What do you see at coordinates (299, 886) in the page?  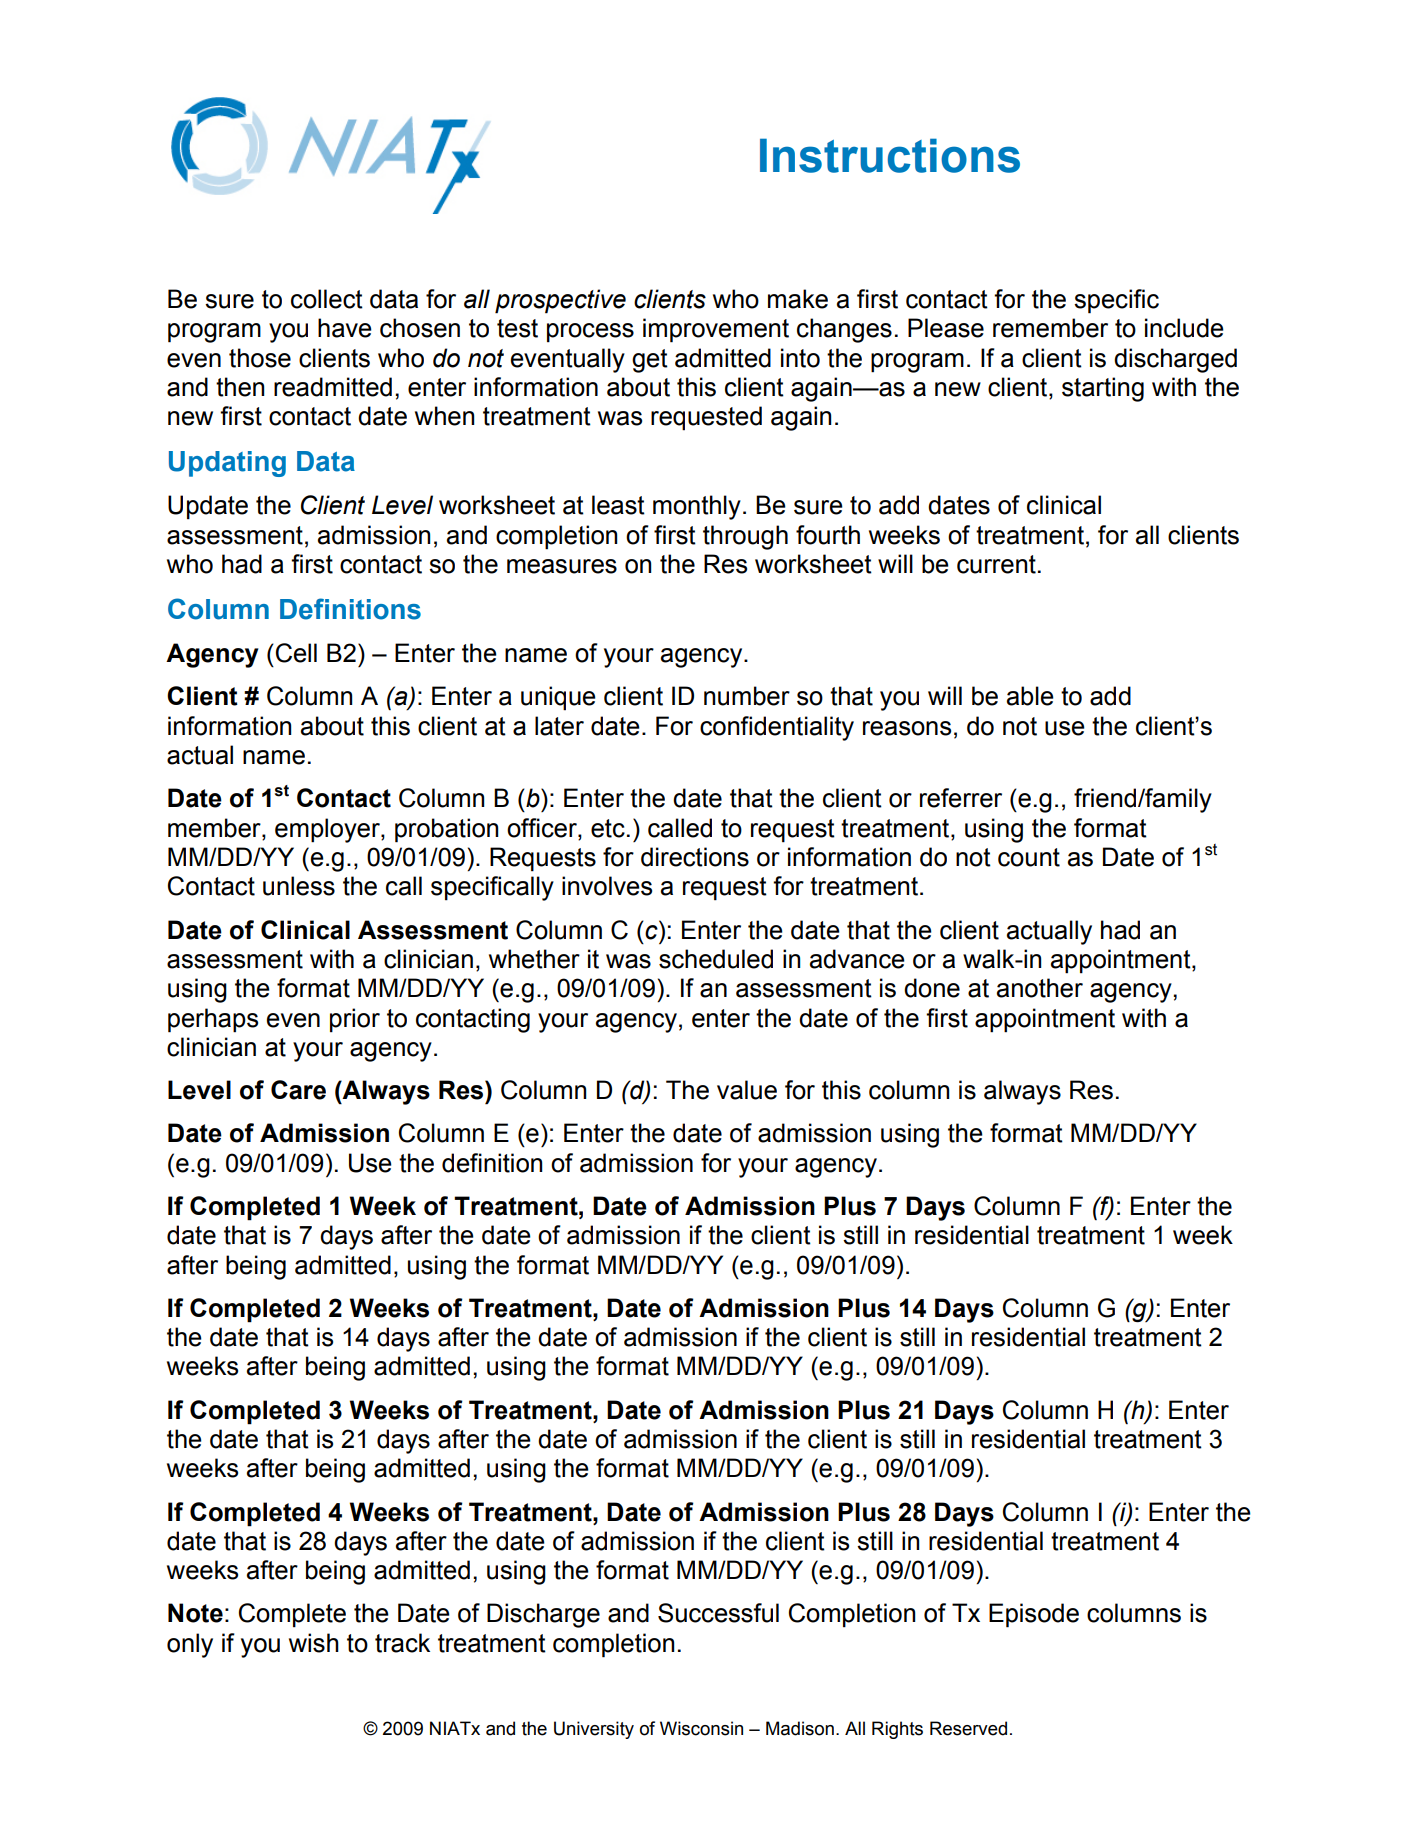 I see `unless` at bounding box center [299, 886].
